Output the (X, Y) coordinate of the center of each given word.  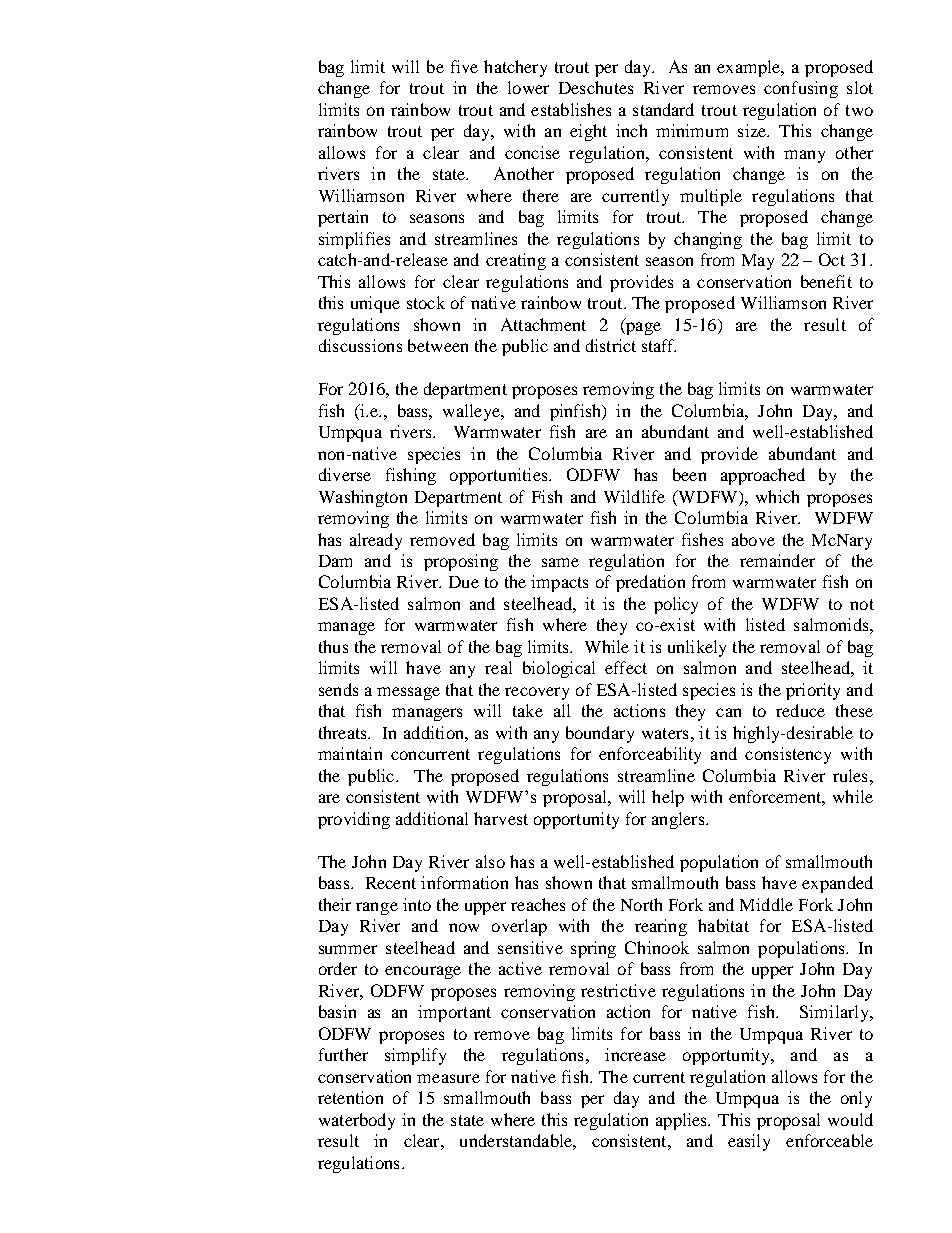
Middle (766, 904)
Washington (363, 498)
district (611, 345)
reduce (800, 710)
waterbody (357, 1121)
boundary (600, 734)
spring (593, 949)
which (777, 496)
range (377, 908)
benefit (826, 281)
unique (375, 304)
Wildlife (634, 496)
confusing (801, 89)
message (408, 693)
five (464, 66)
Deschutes (596, 87)
